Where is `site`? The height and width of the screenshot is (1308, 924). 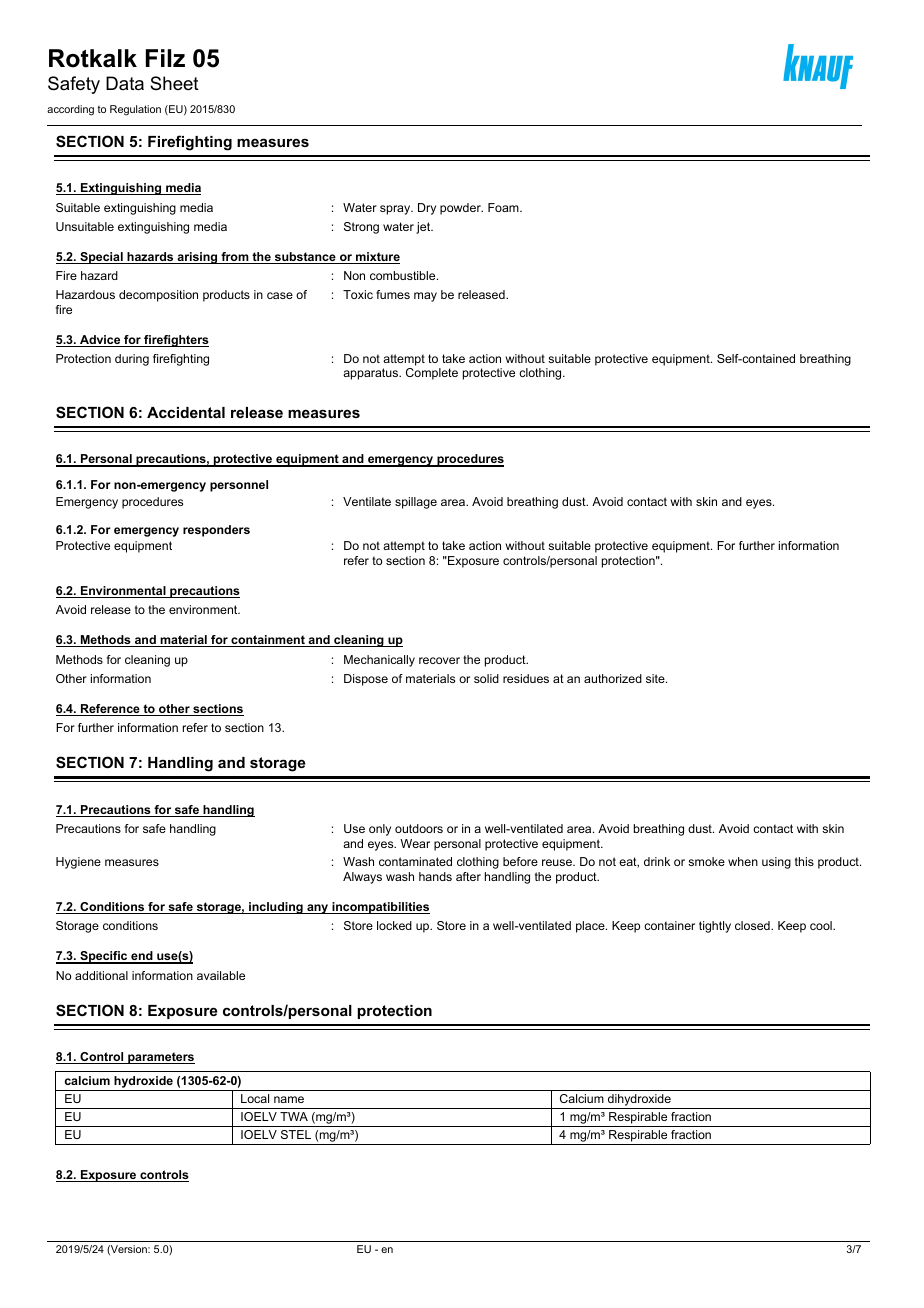
site is located at coordinates (656, 678).
